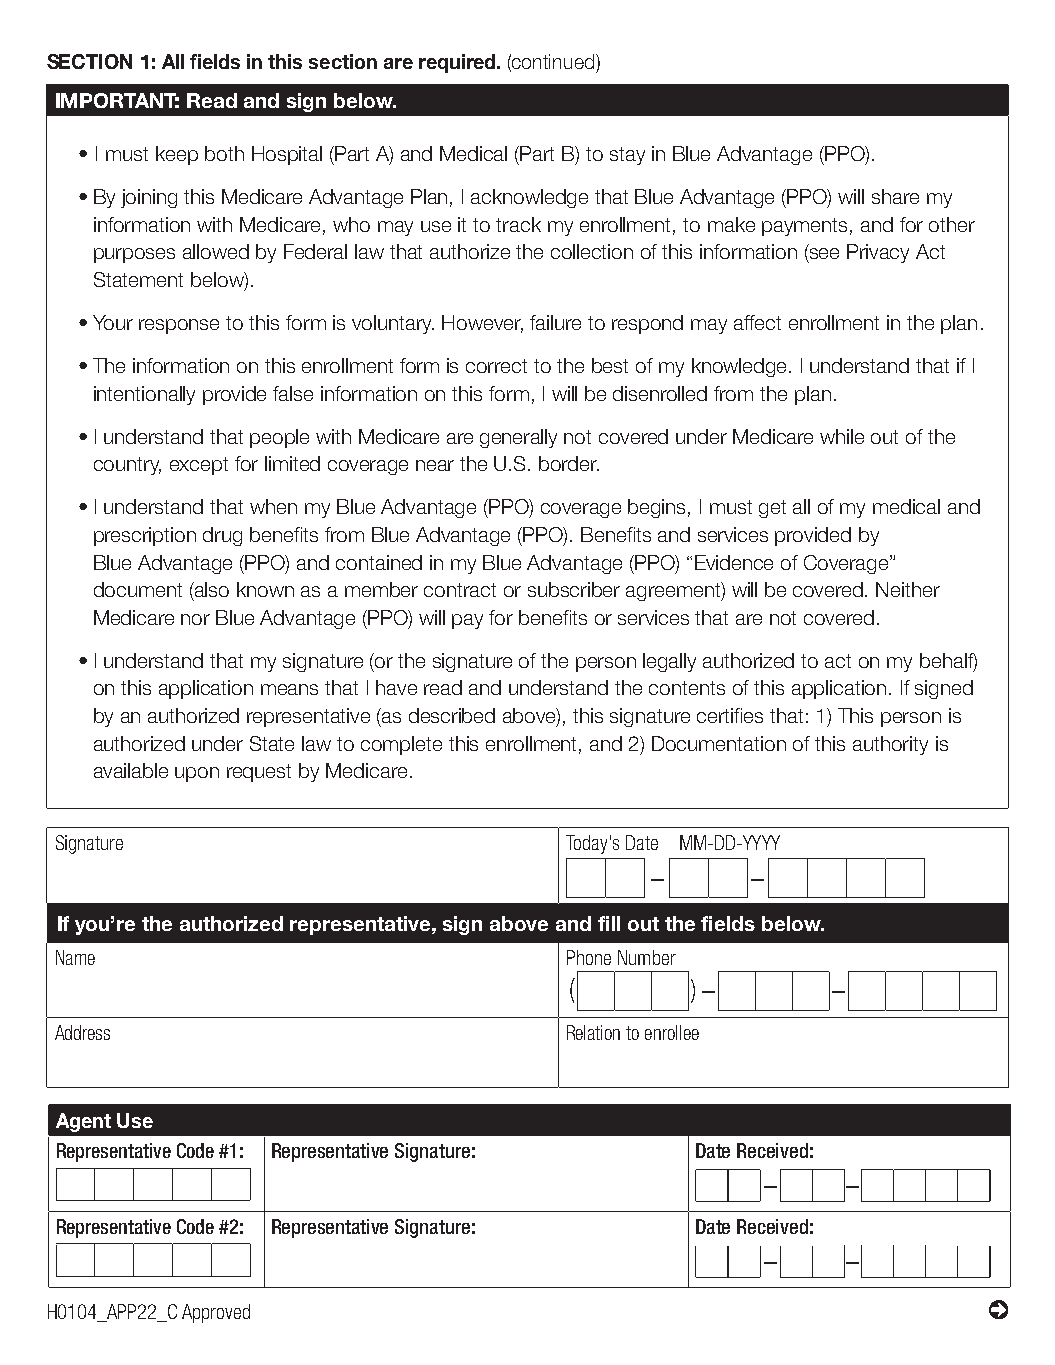  What do you see at coordinates (647, 957) in the screenshot?
I see `Number` at bounding box center [647, 957].
